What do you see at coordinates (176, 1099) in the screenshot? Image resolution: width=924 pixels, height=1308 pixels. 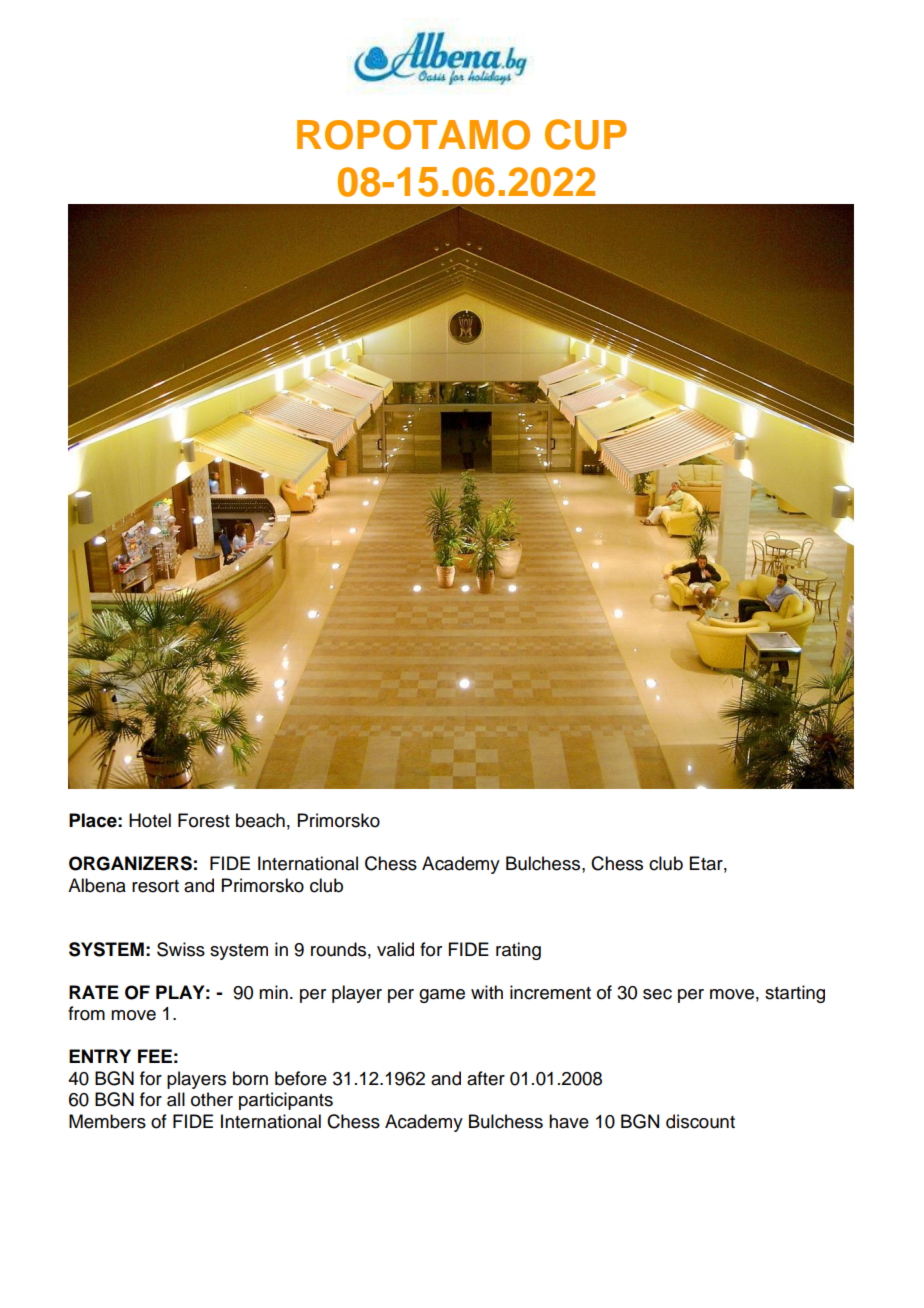 I see `all` at bounding box center [176, 1099].
